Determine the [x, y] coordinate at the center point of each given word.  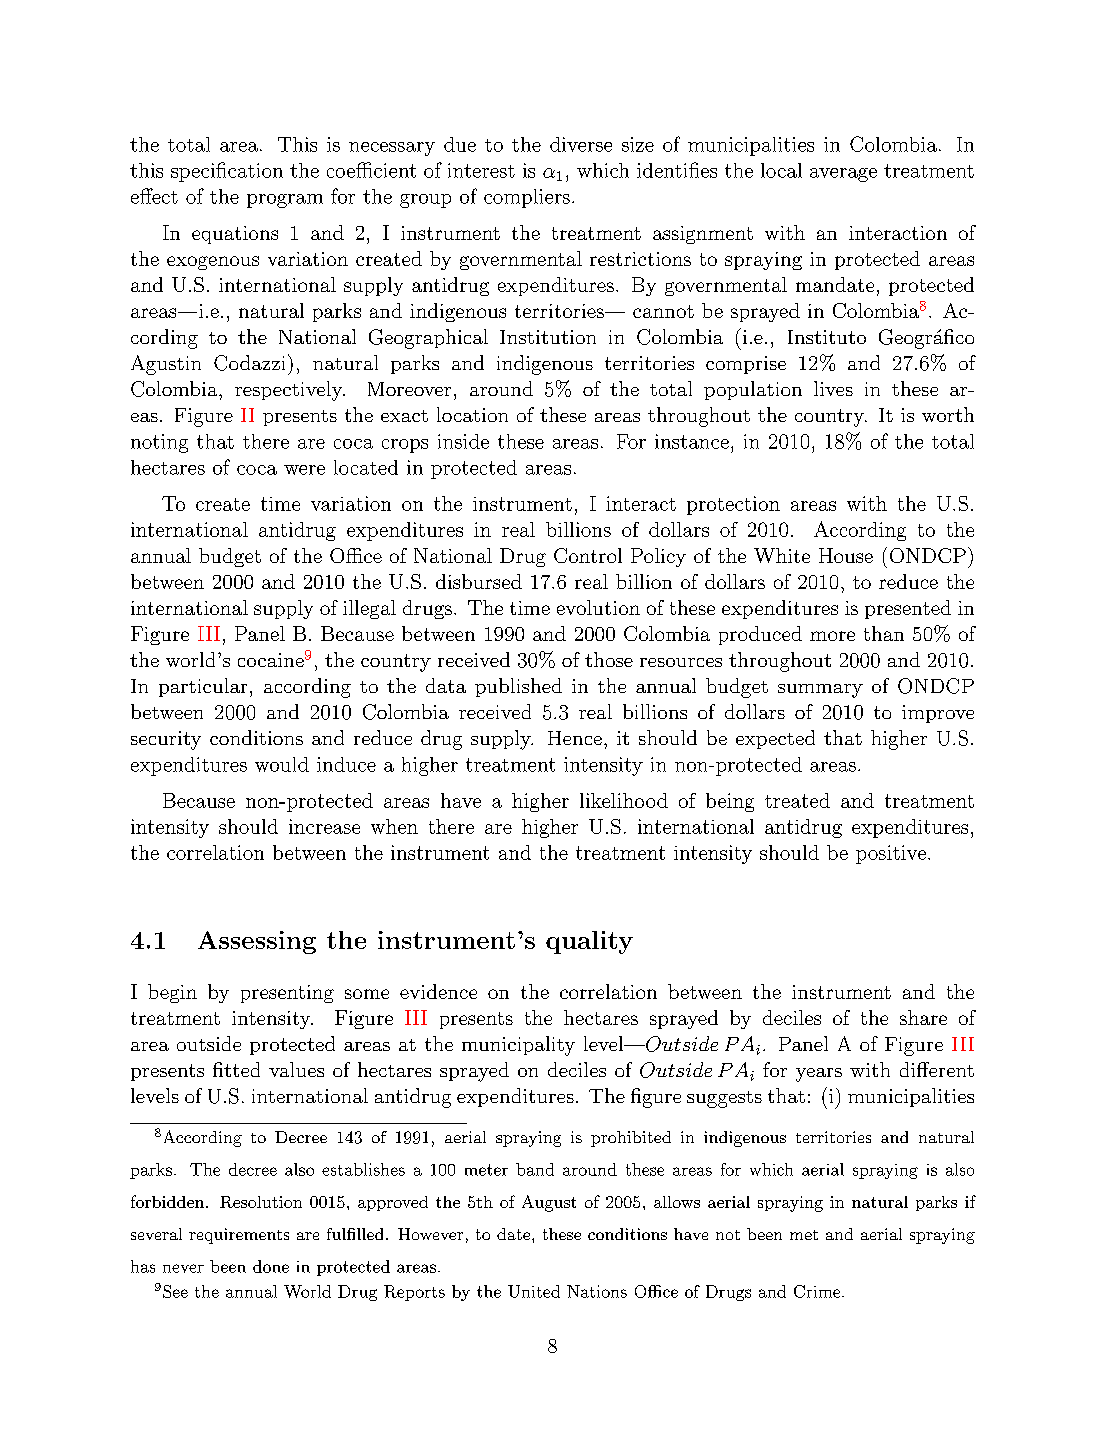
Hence [575, 738]
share [923, 1017]
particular [203, 687]
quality [589, 942]
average [843, 175]
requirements [239, 1236]
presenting [287, 994]
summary [820, 691]
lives [833, 388]
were [304, 470]
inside [463, 441]
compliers [527, 198]
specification [227, 172]
